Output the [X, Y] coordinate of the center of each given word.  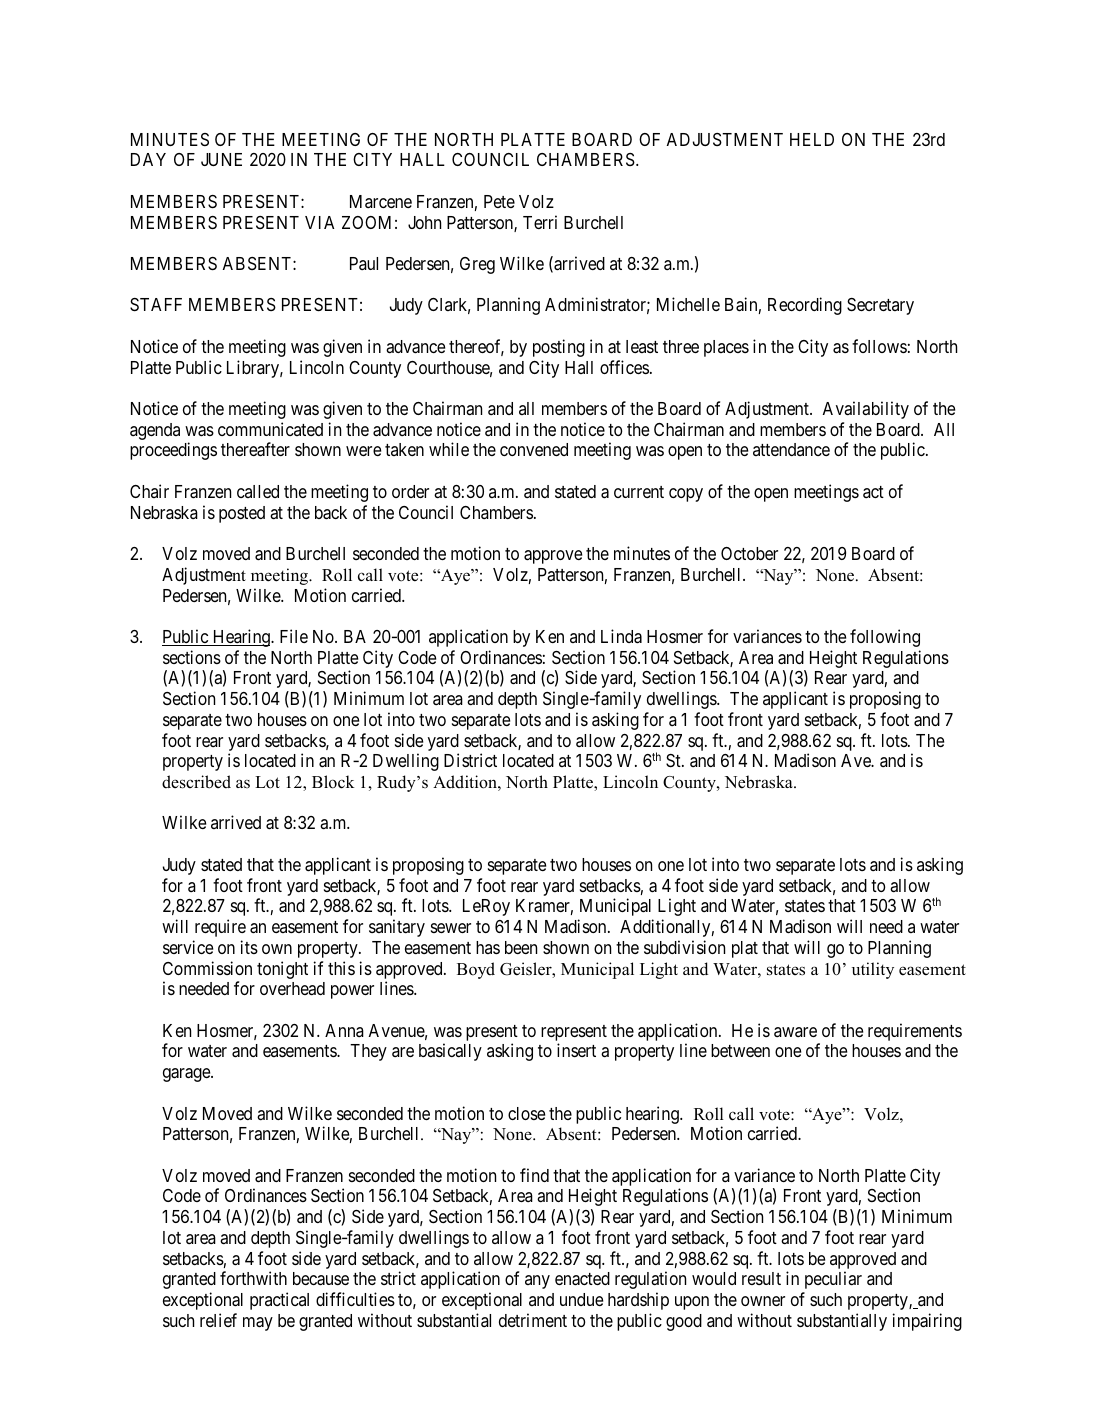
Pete [499, 201]
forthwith [253, 1278]
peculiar [833, 1280]
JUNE [221, 159]
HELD [812, 139]
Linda [621, 636]
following [885, 638]
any [537, 1282]
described [196, 782]
